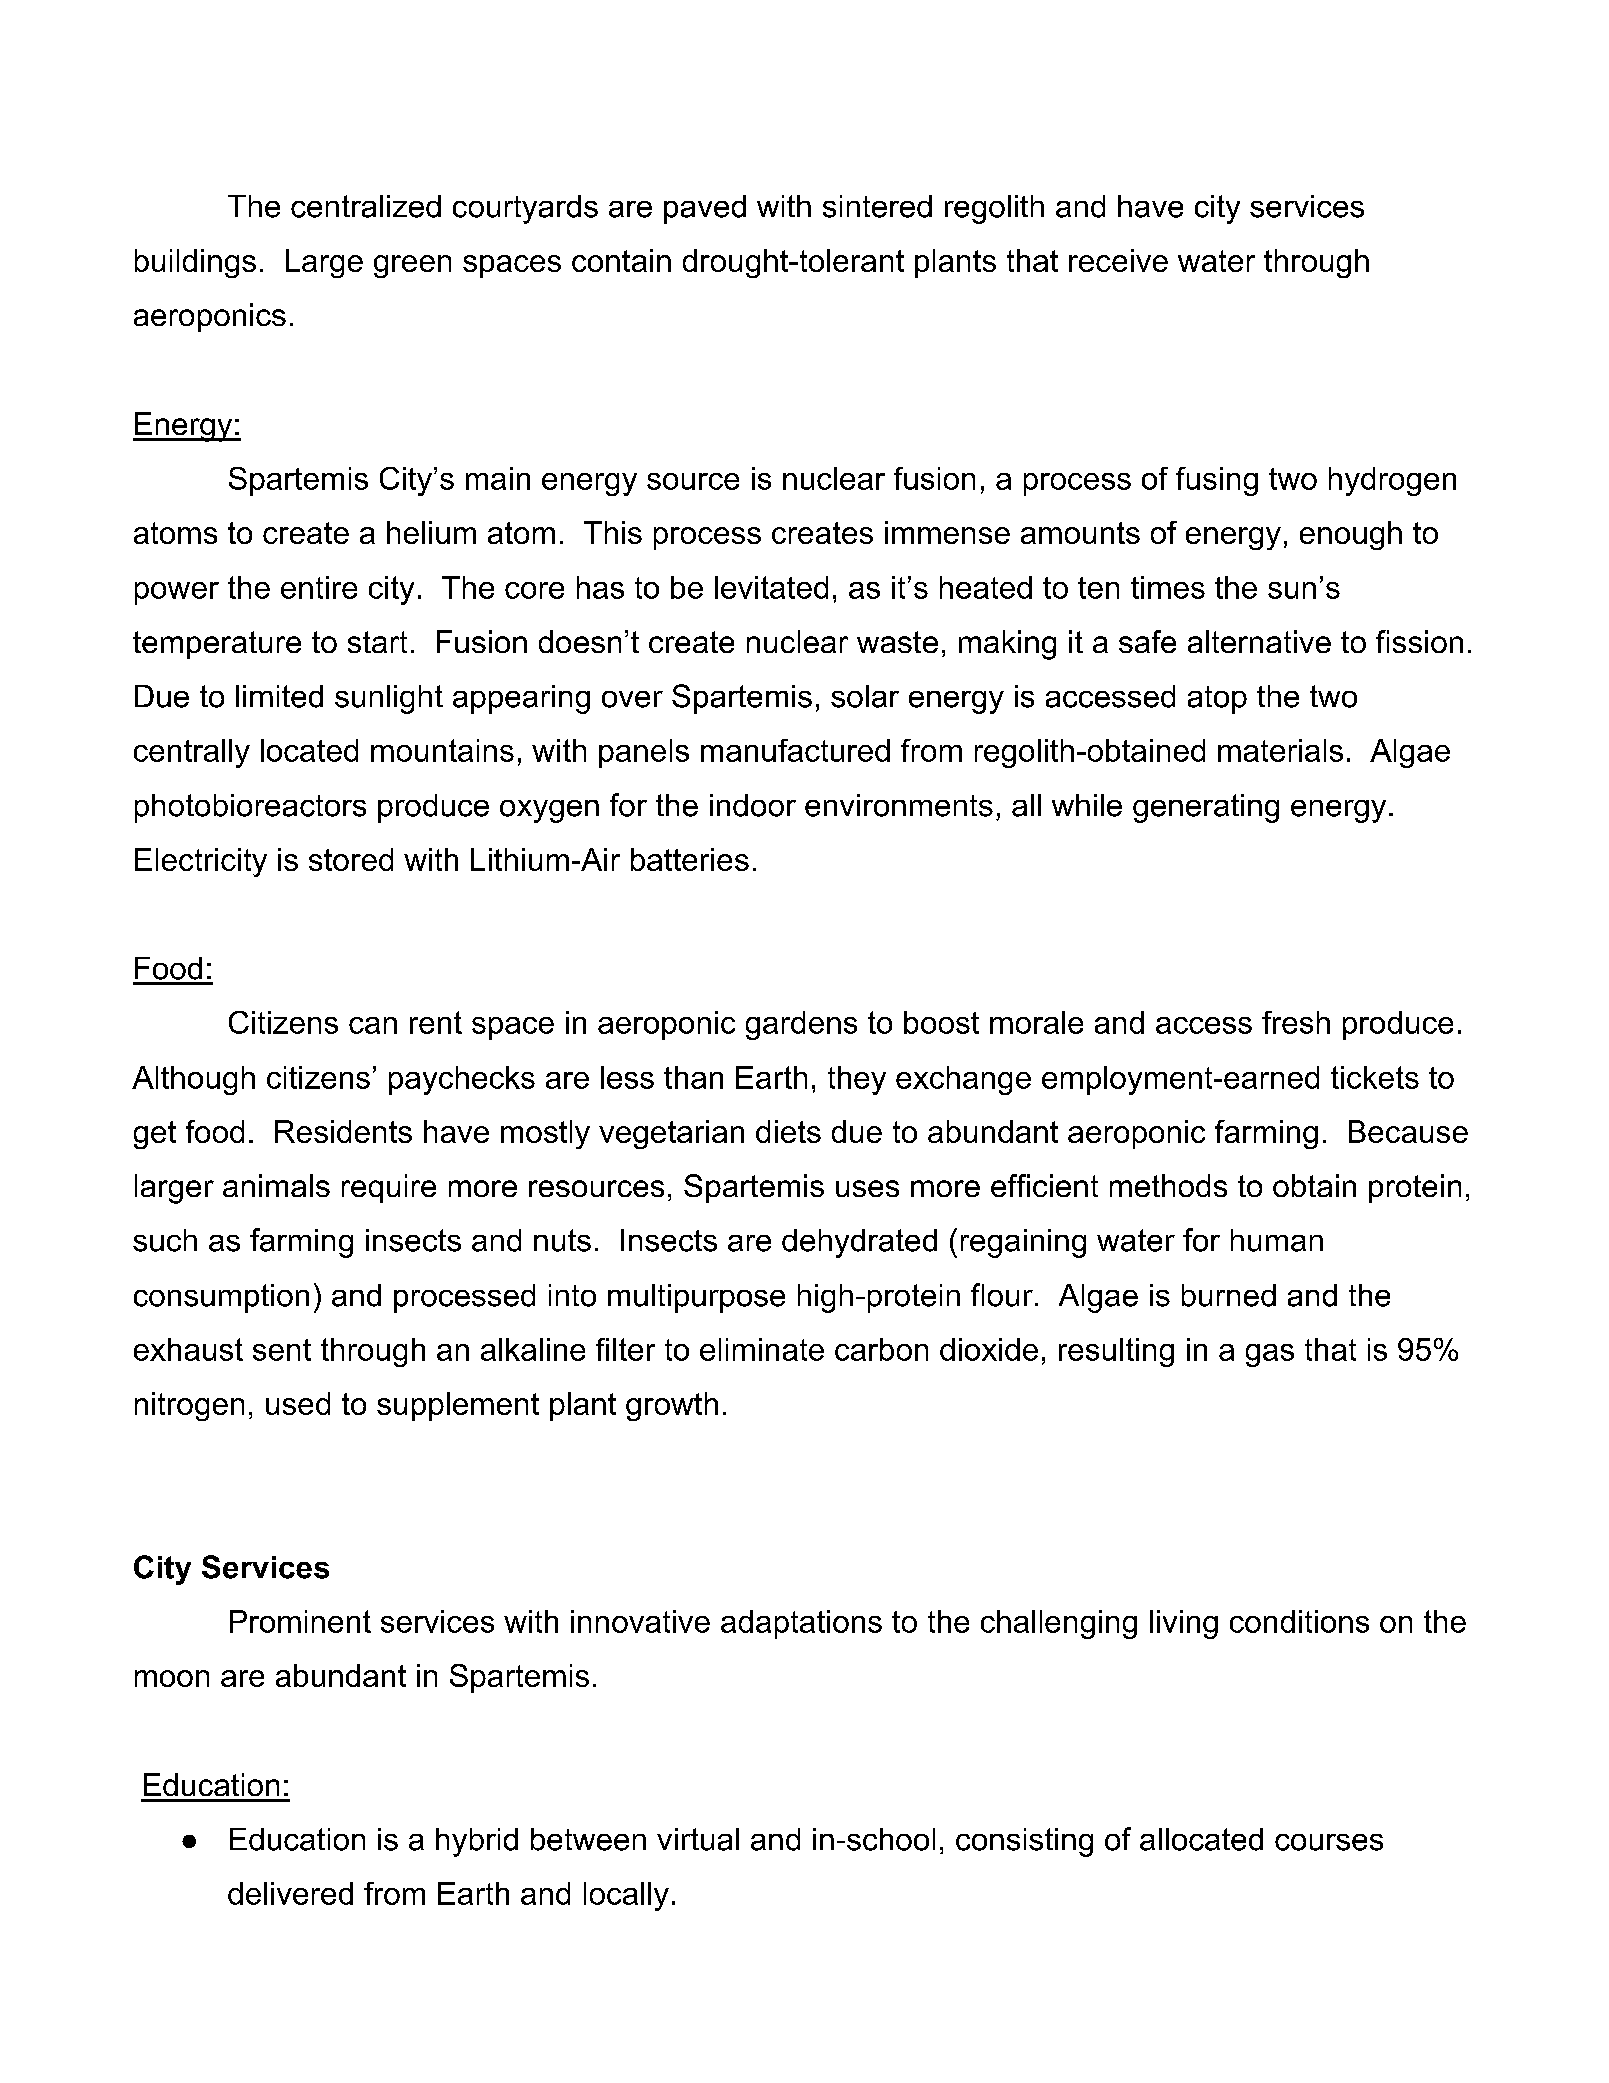  Describe the element at coordinates (290, 1893) in the screenshot. I see `delivered` at that location.
